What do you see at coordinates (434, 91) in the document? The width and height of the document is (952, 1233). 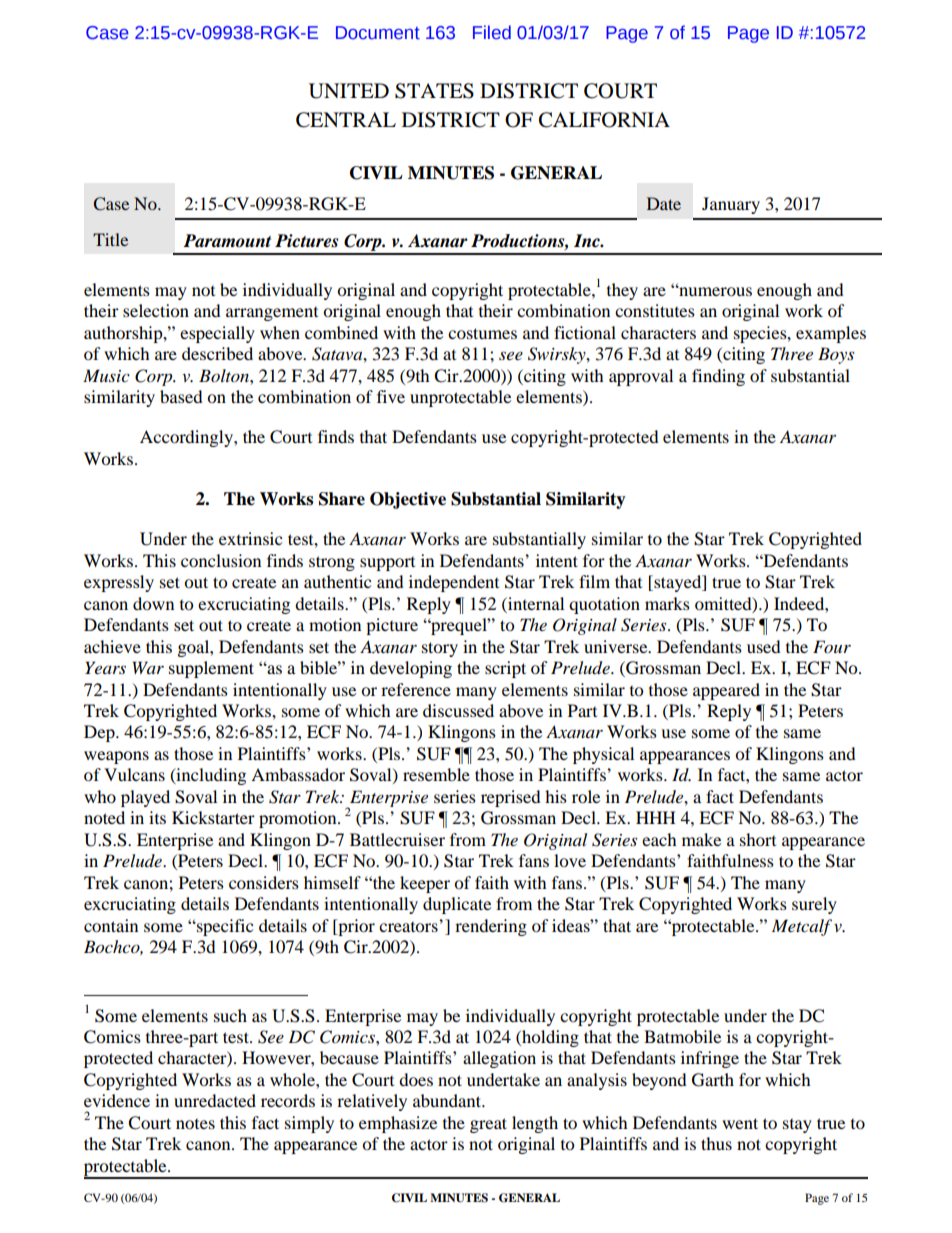 I see `STATES` at bounding box center [434, 91].
